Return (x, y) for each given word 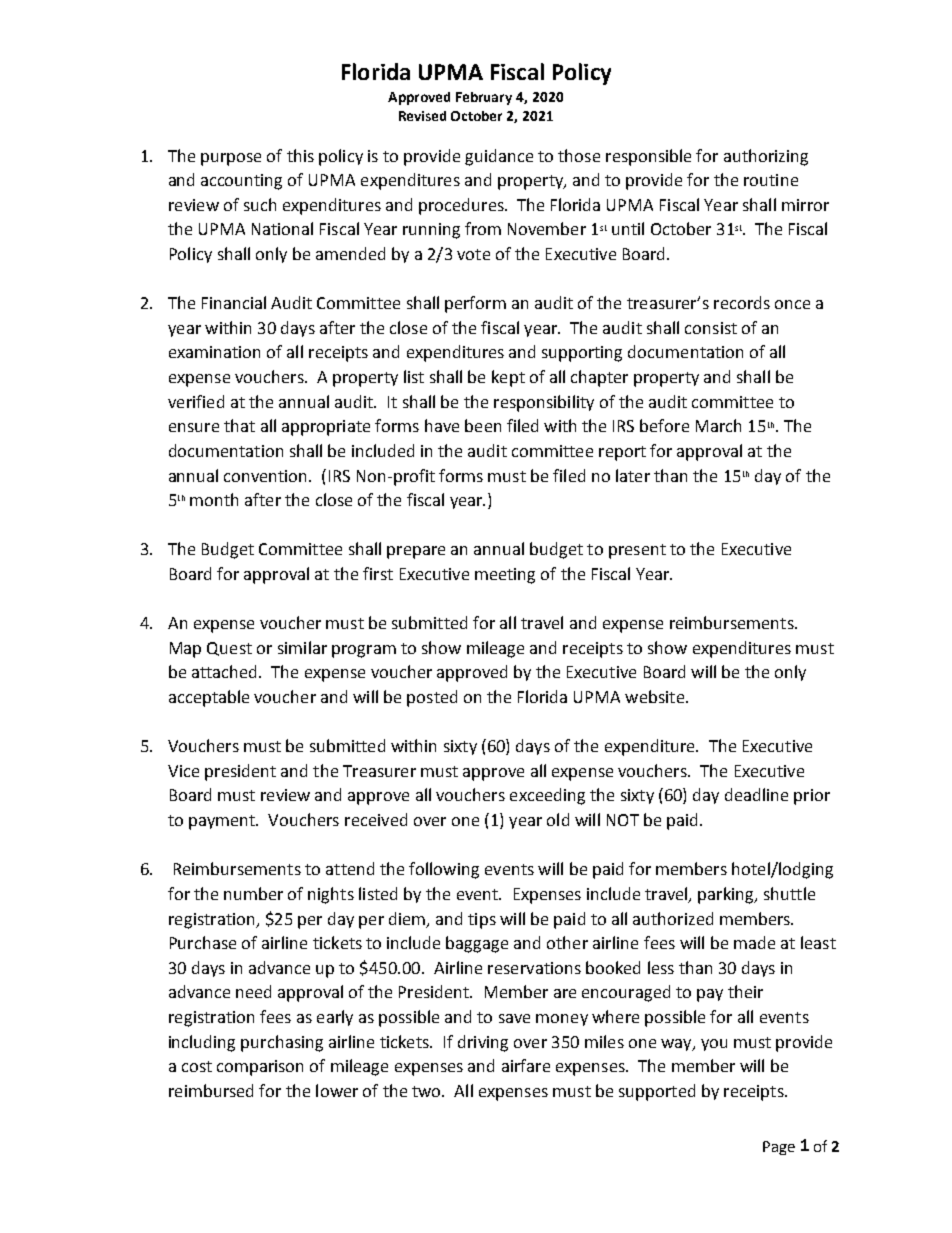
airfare (526, 1065)
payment (223, 822)
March (718, 425)
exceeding (547, 796)
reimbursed (211, 1090)
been (483, 425)
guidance (499, 157)
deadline (756, 794)
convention (267, 476)
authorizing (766, 157)
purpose (231, 159)
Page (779, 1148)
